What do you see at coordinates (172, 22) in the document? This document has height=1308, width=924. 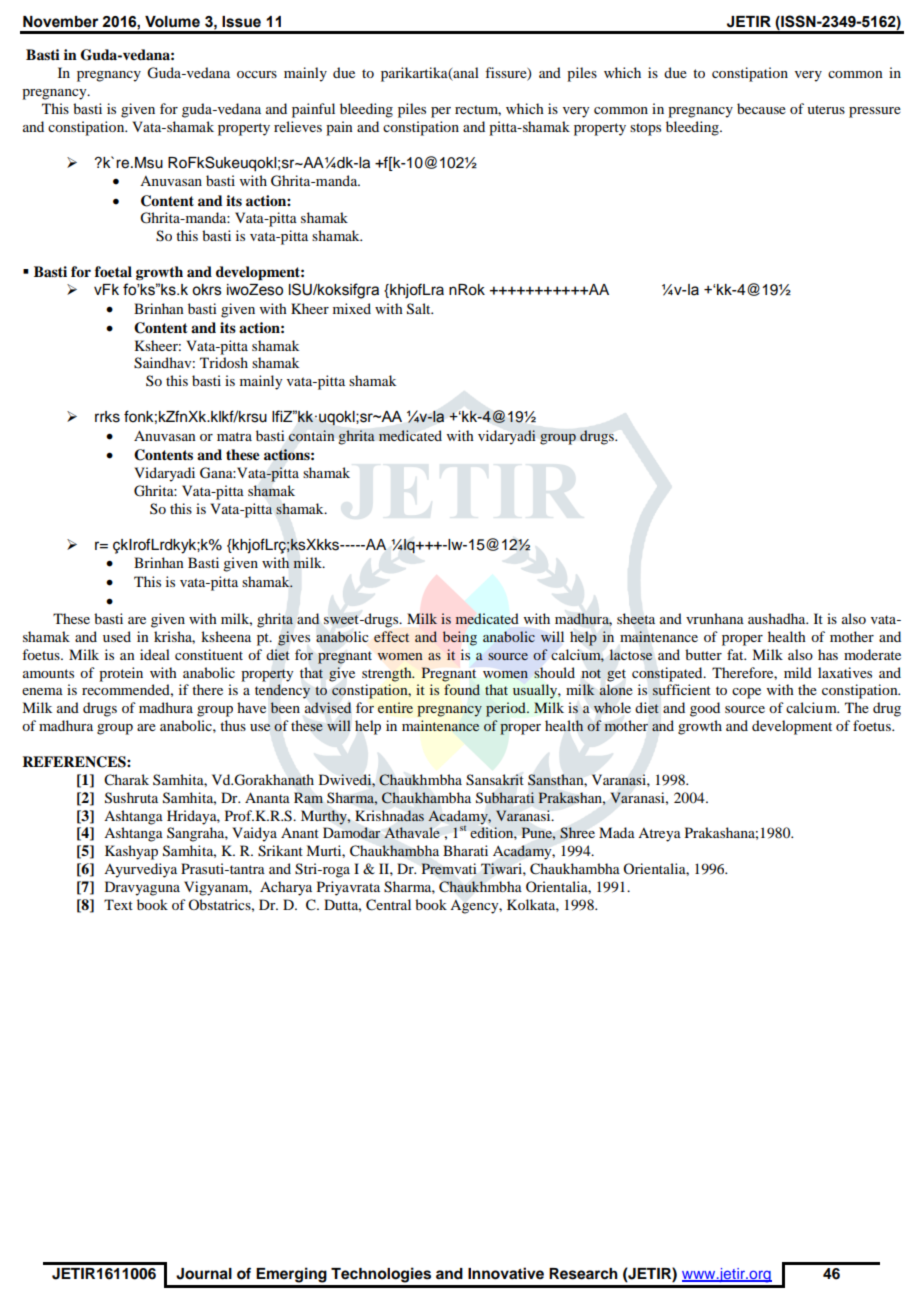 I see `Volume` at bounding box center [172, 22].
